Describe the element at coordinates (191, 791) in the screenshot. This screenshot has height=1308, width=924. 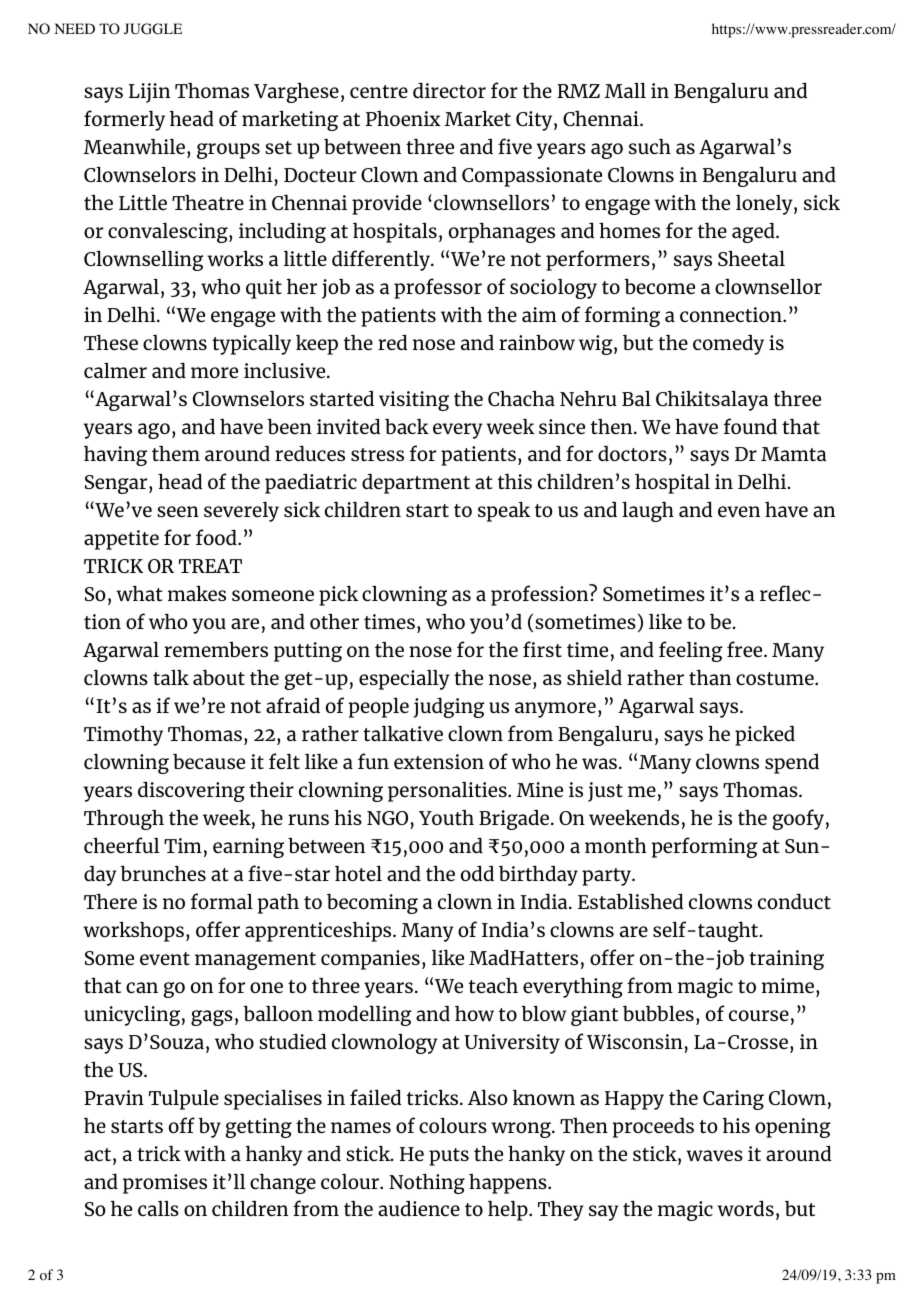
I see `discovering` at that location.
